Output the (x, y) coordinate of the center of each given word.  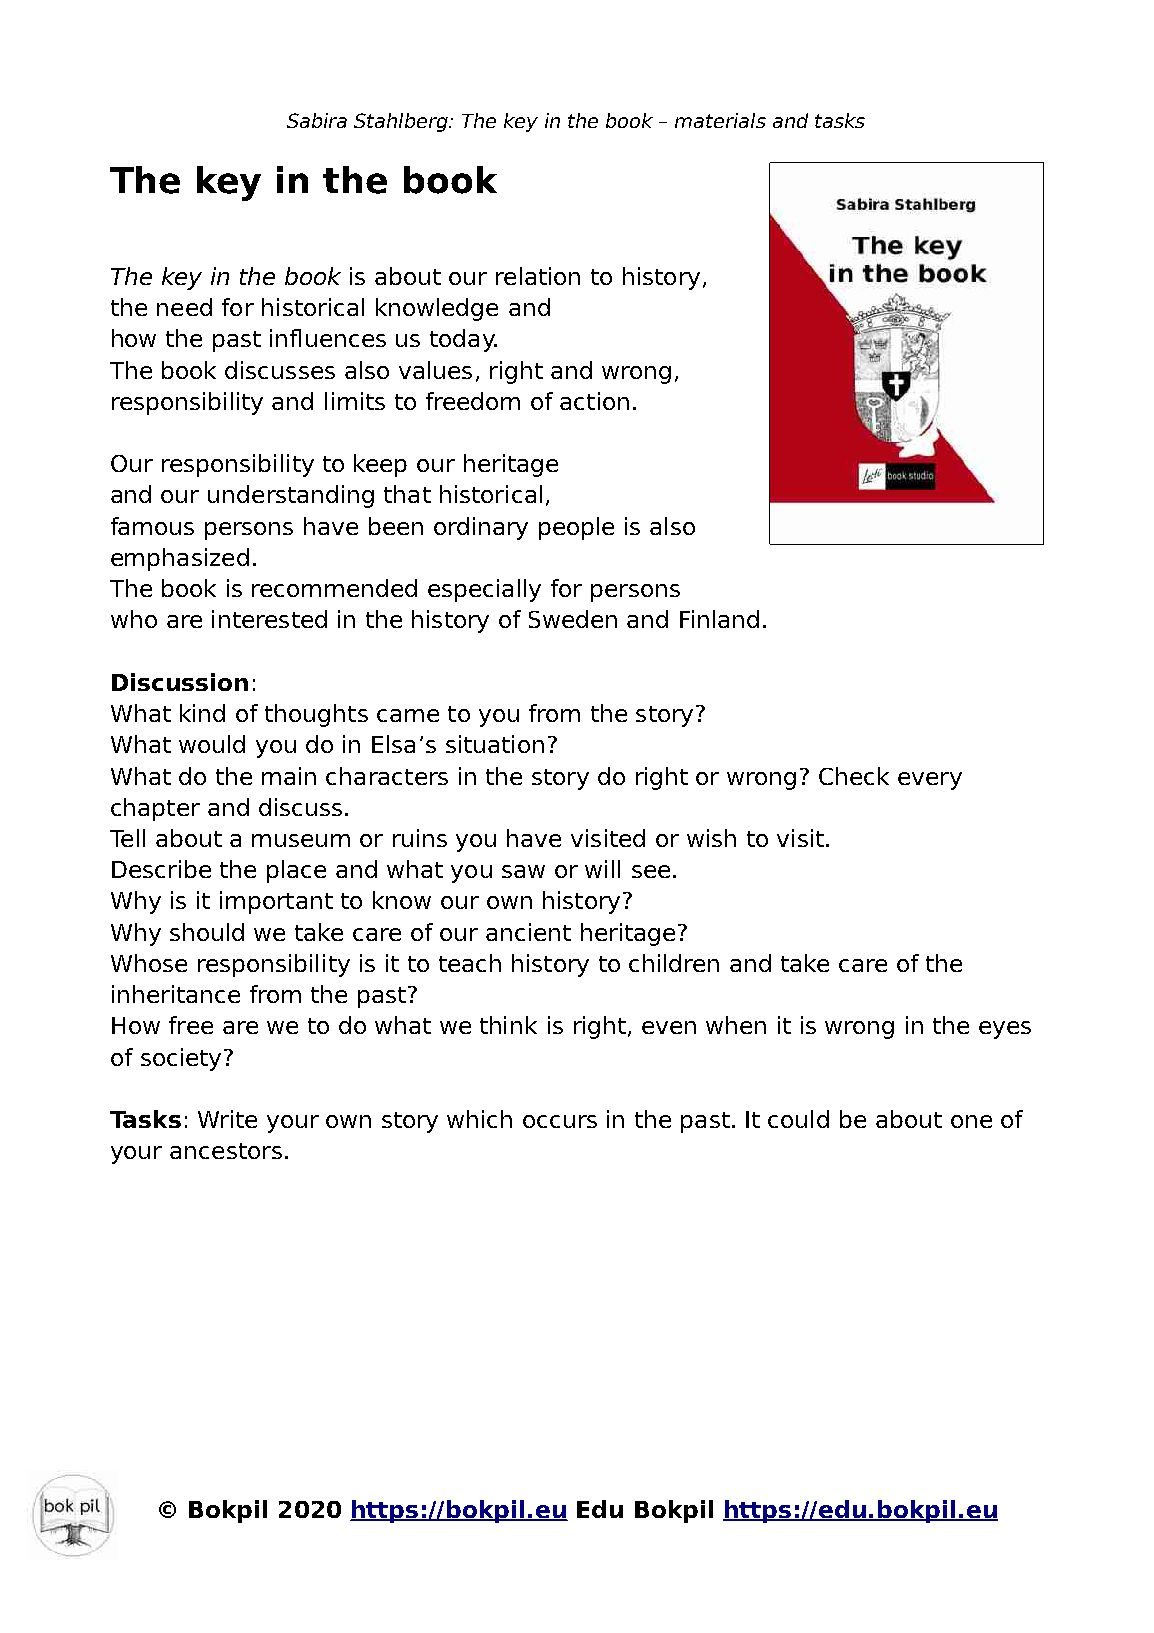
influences (328, 338)
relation (538, 276)
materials (720, 120)
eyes (1005, 1030)
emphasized (180, 559)
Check (854, 776)
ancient (528, 932)
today (463, 340)
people (576, 528)
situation (495, 744)
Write (227, 1119)
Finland (719, 619)
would (212, 744)
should (207, 932)
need (184, 307)
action (594, 401)
